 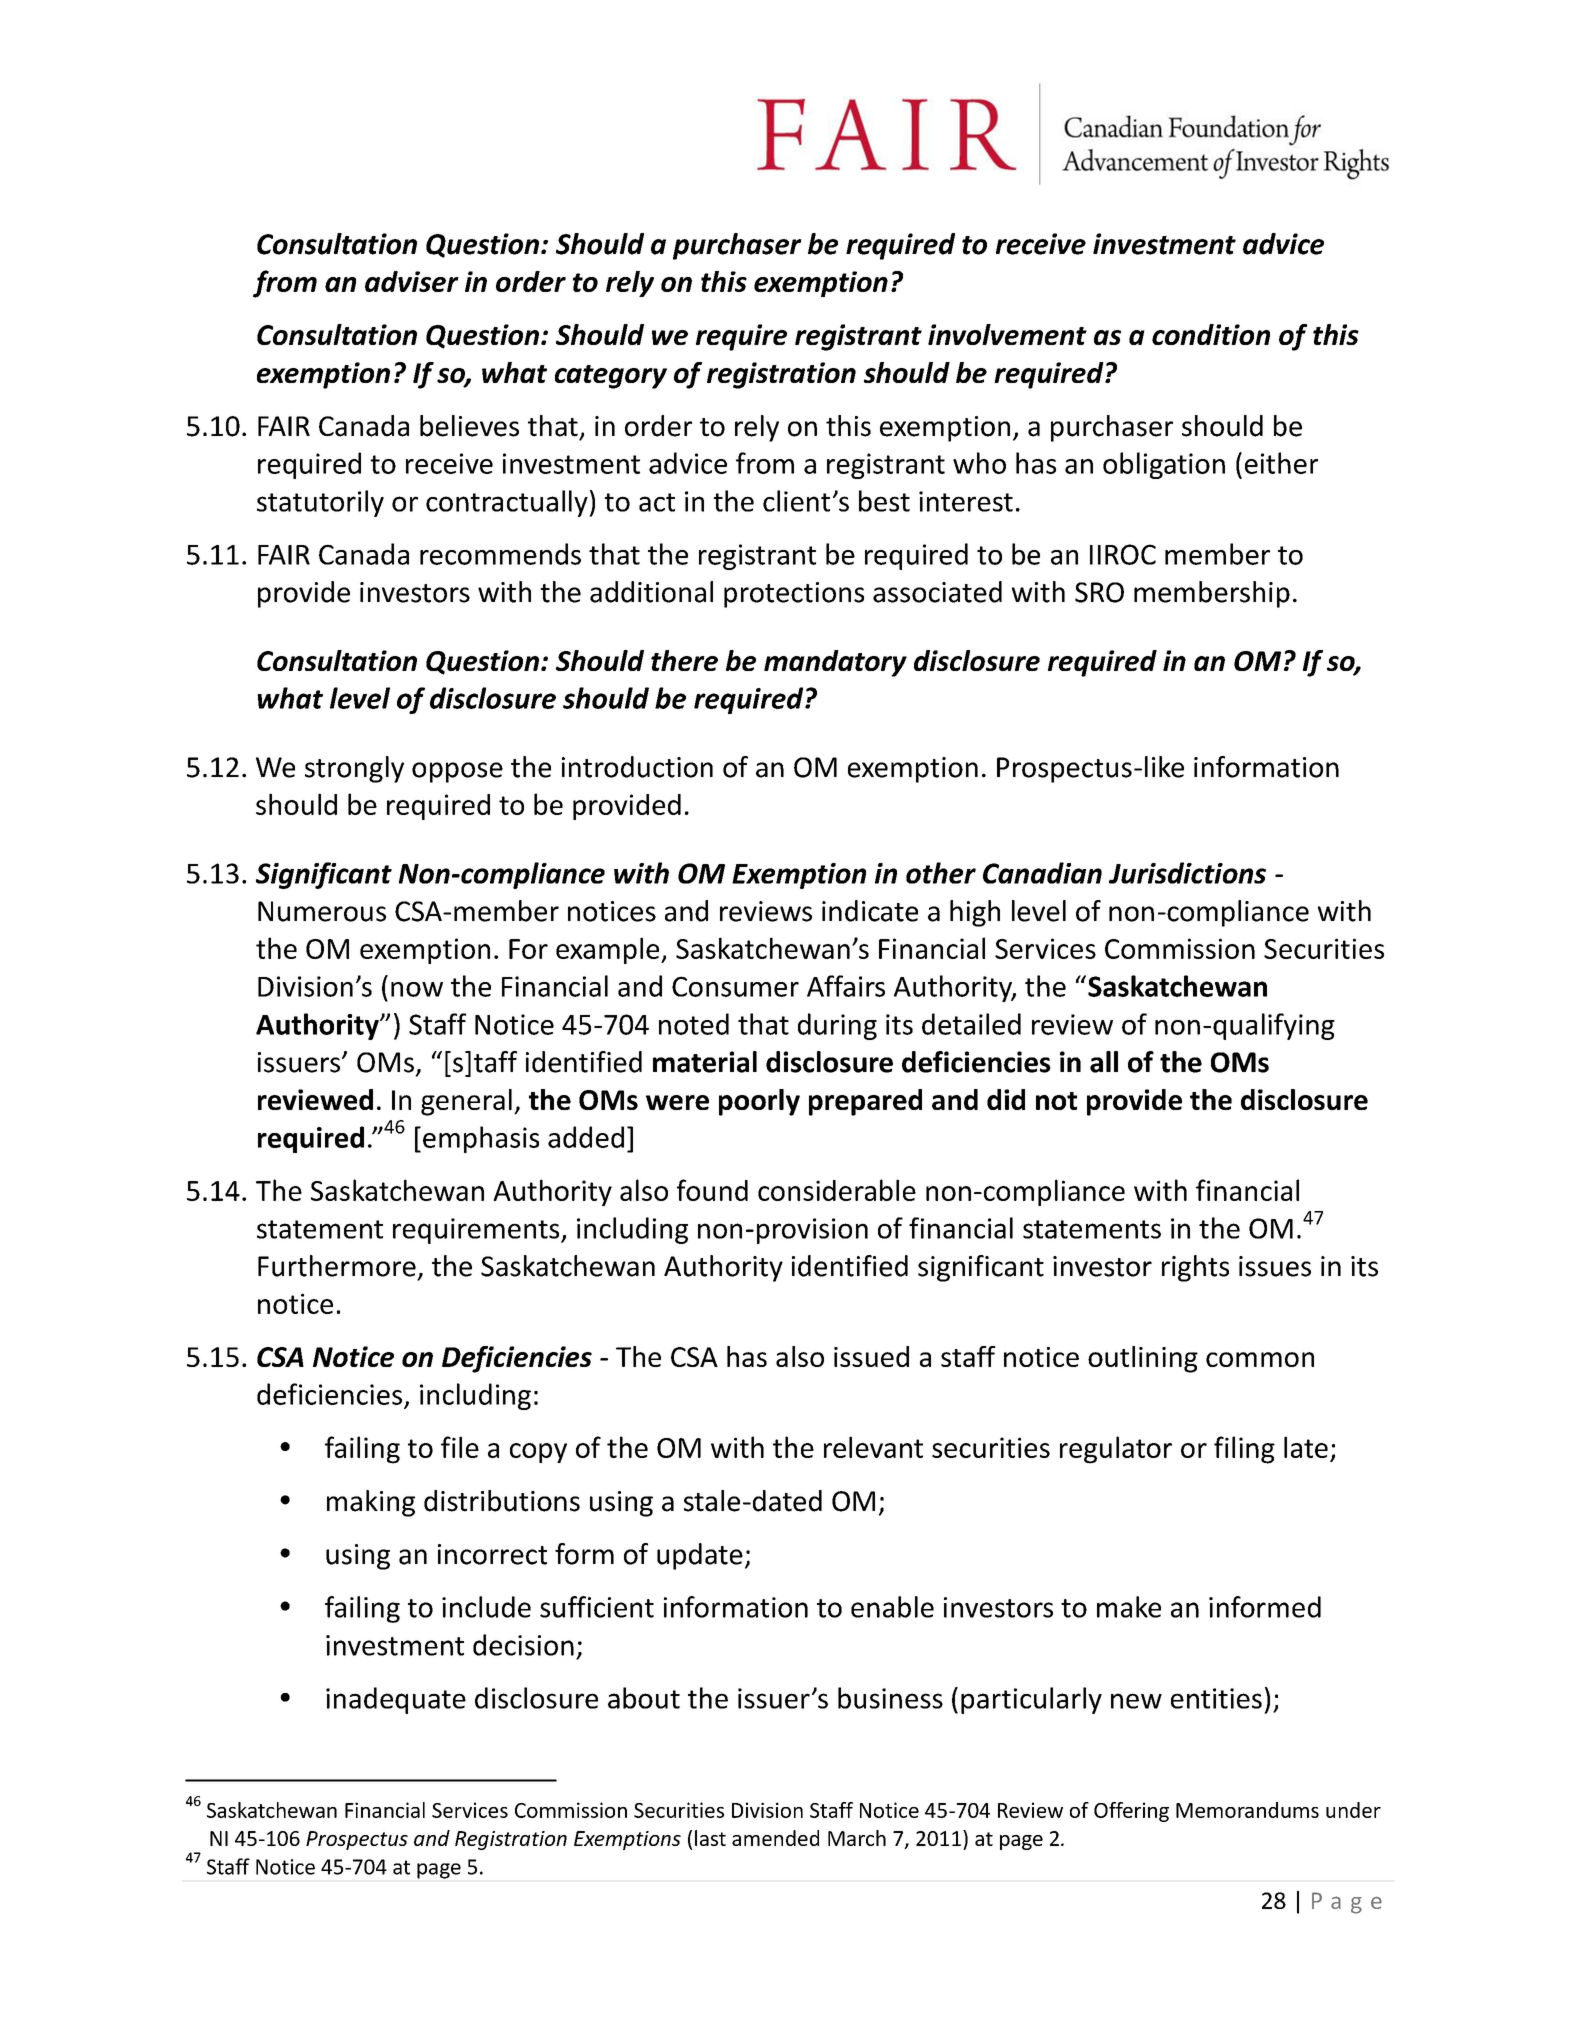 What do you see at coordinates (1211, 334) in the image?
I see `condition` at bounding box center [1211, 334].
